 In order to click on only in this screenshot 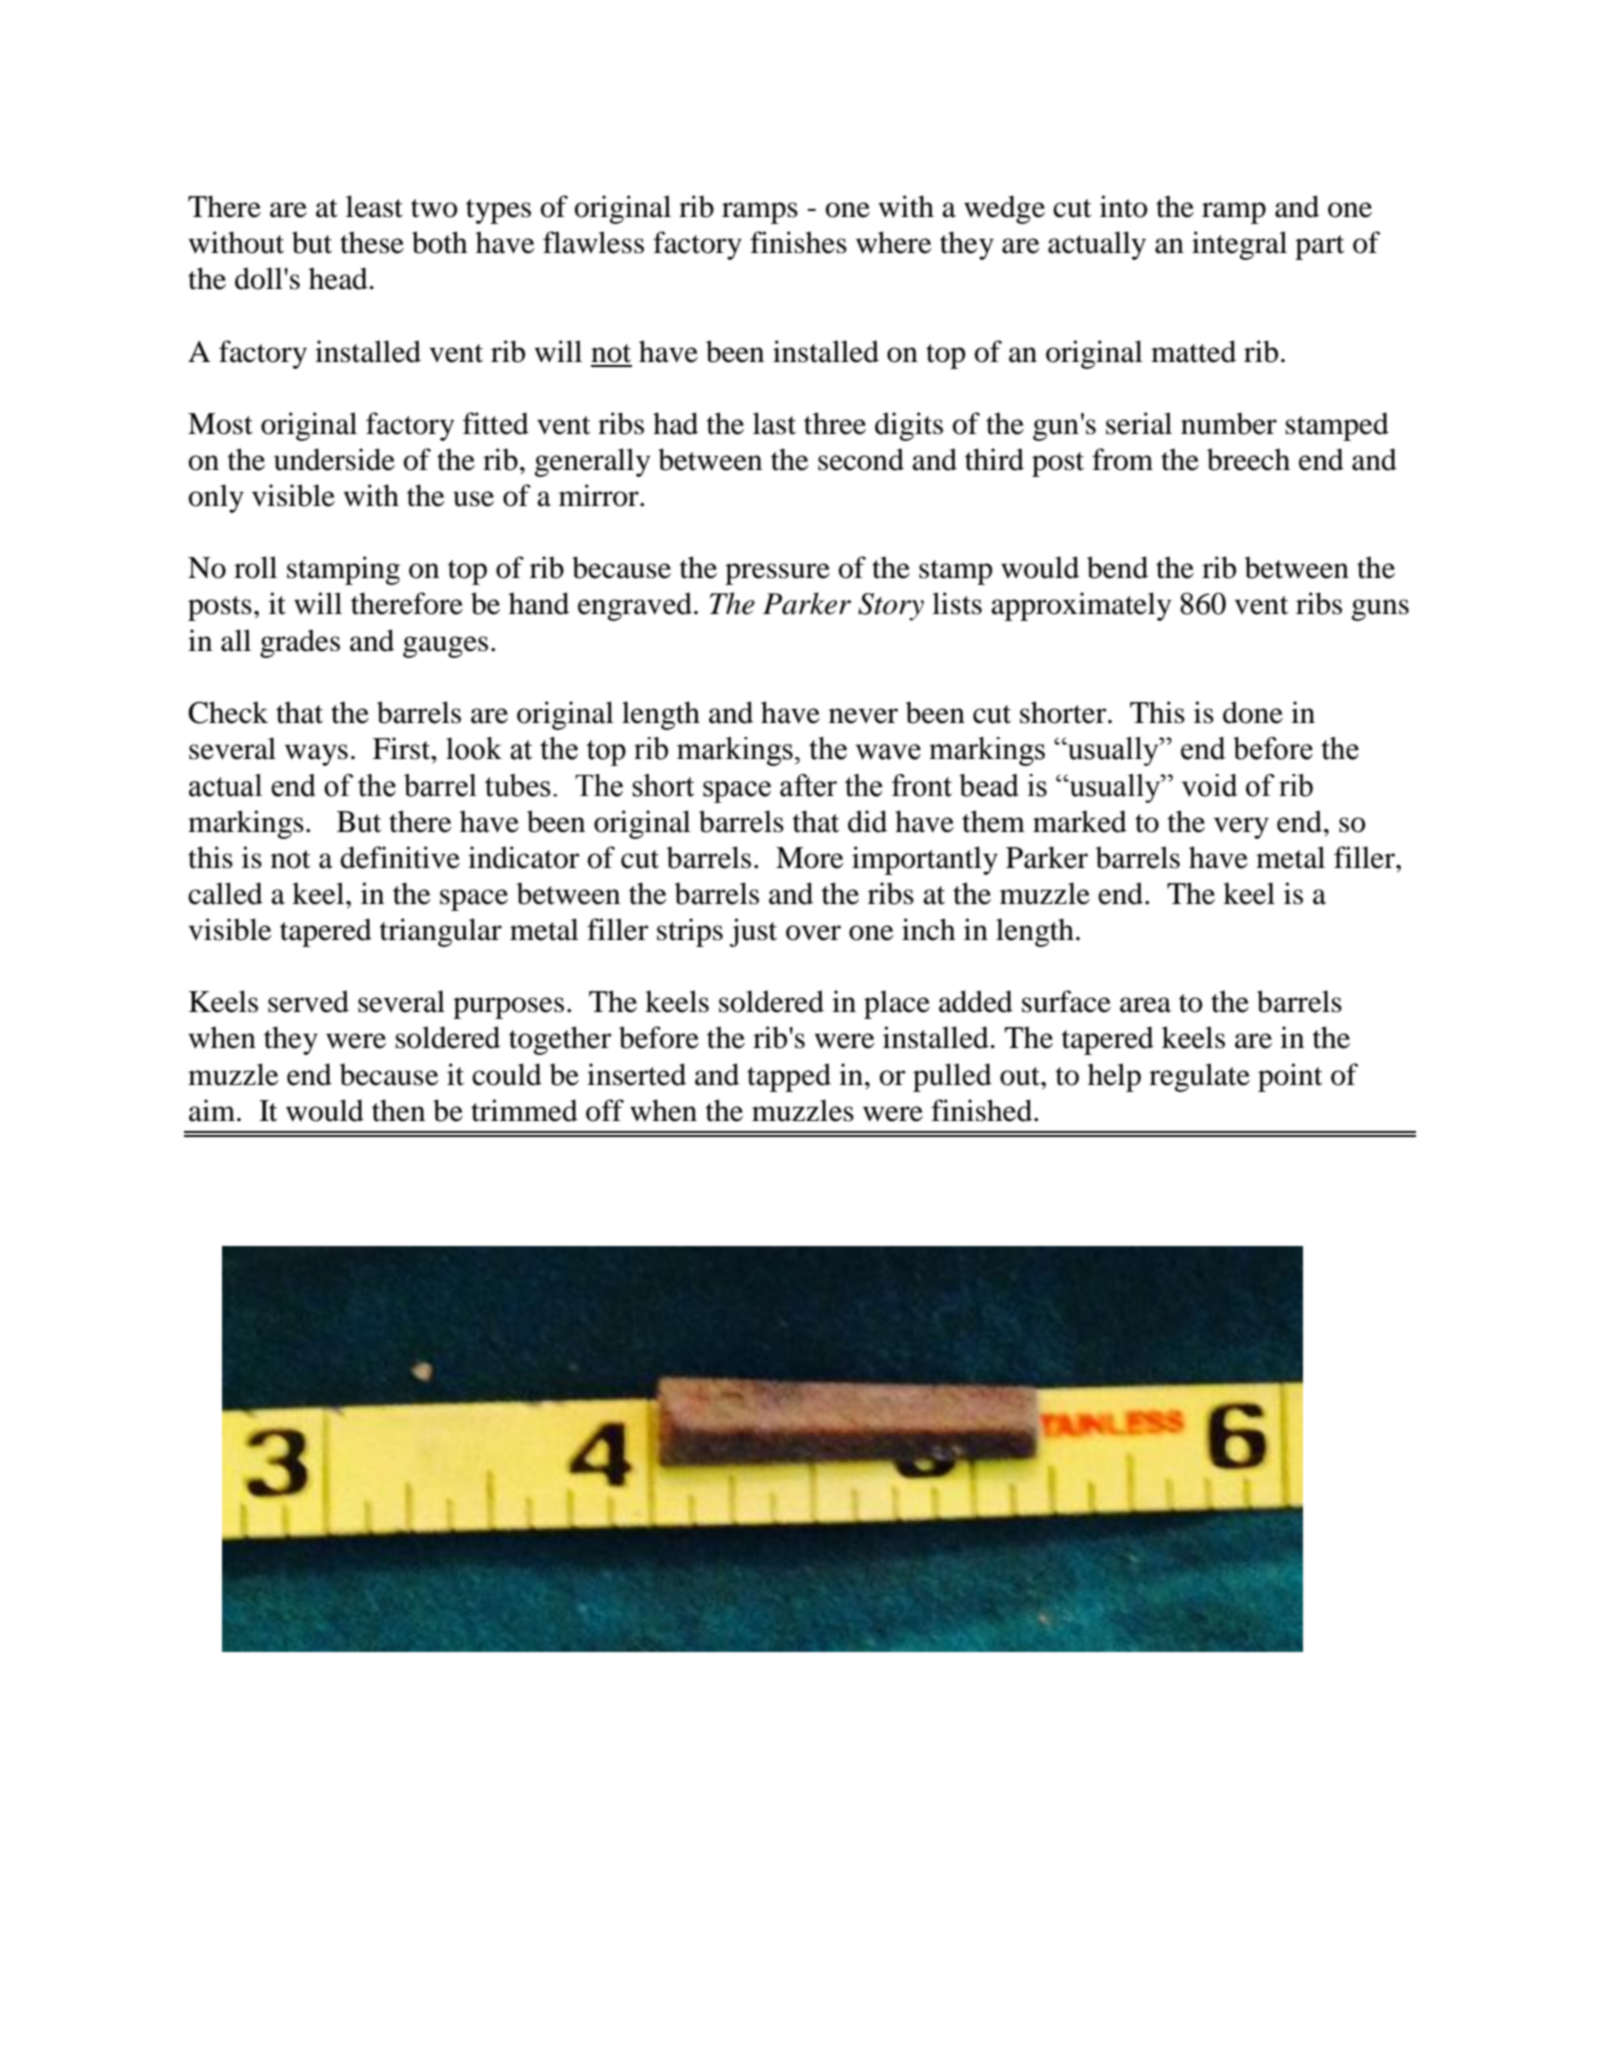, I will do `click(216, 498)`.
